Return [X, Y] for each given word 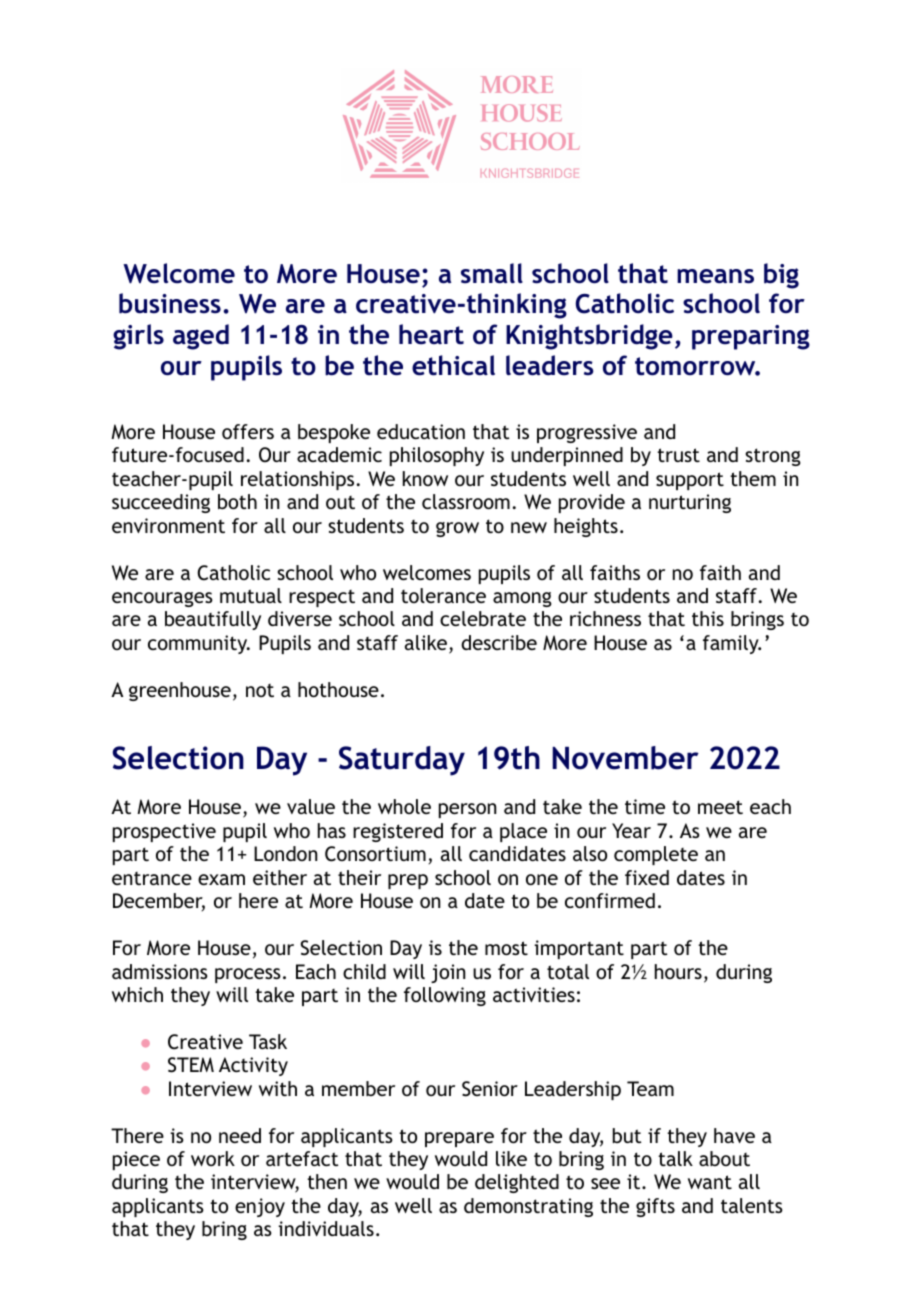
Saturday [402, 761]
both [237, 501]
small [492, 273]
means [715, 276]
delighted [517, 1183]
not [260, 690]
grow [457, 529]
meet [720, 807]
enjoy [260, 1207]
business [170, 303]
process [248, 975]
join [448, 973]
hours [678, 971]
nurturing [690, 503]
